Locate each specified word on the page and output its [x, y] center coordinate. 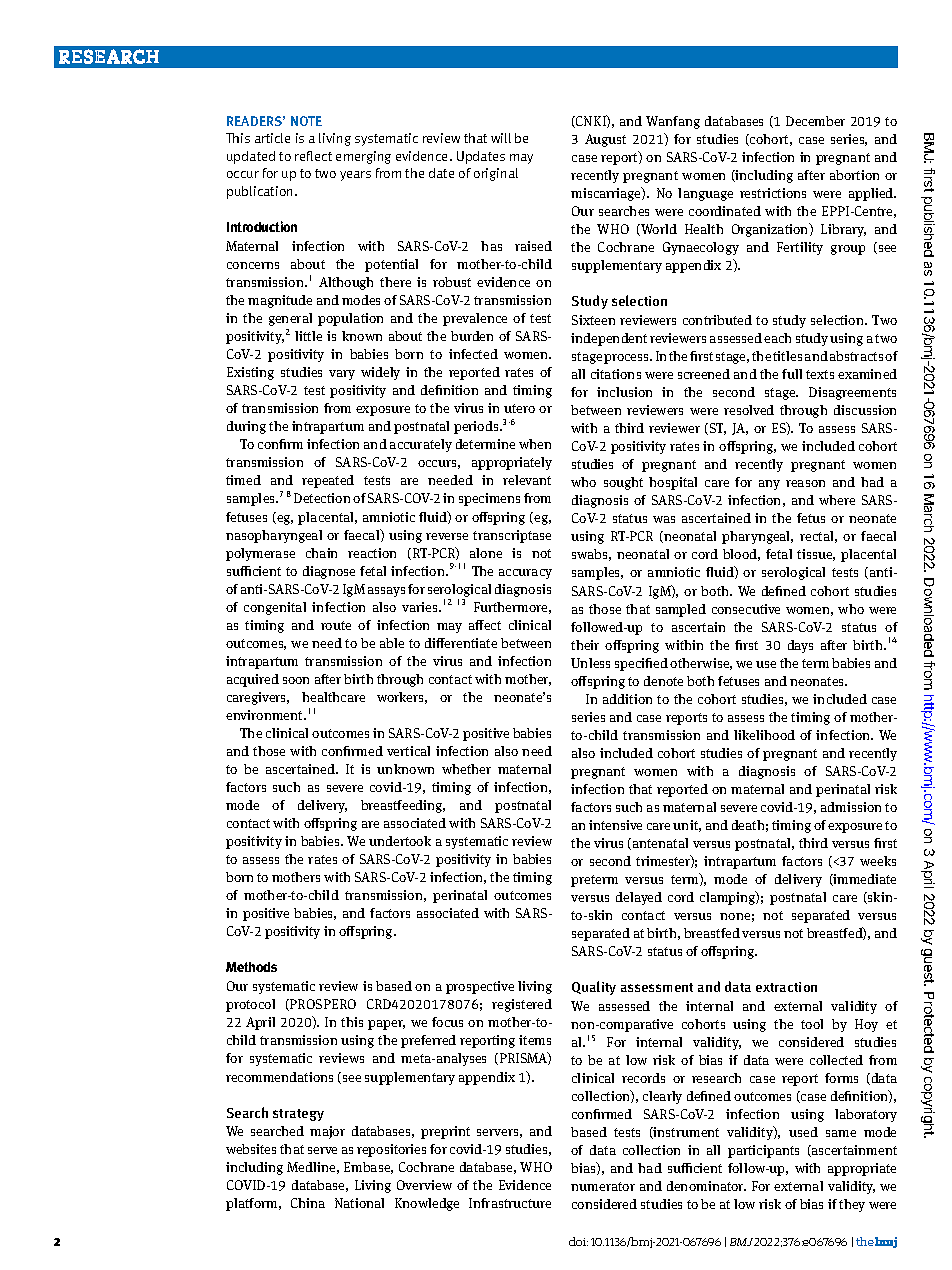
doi [578, 1241]
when [535, 444]
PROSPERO [322, 1005]
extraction [786, 987]
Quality [594, 988]
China [308, 1203]
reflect [313, 156]
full [792, 374]
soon [296, 680]
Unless [590, 663]
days [800, 646]
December [815, 121]
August [605, 140]
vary [342, 375]
